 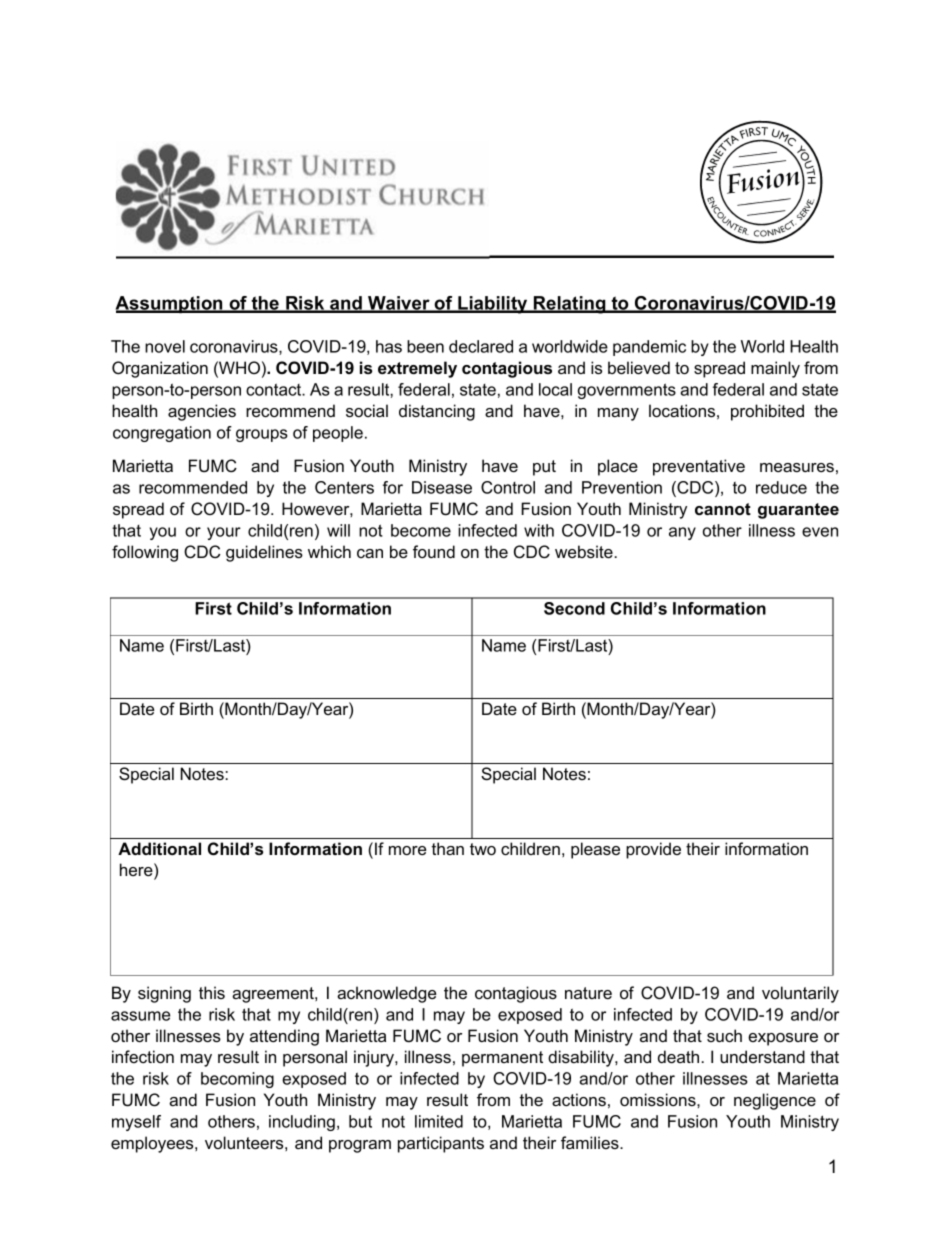 I want to click on two, so click(x=483, y=849).
